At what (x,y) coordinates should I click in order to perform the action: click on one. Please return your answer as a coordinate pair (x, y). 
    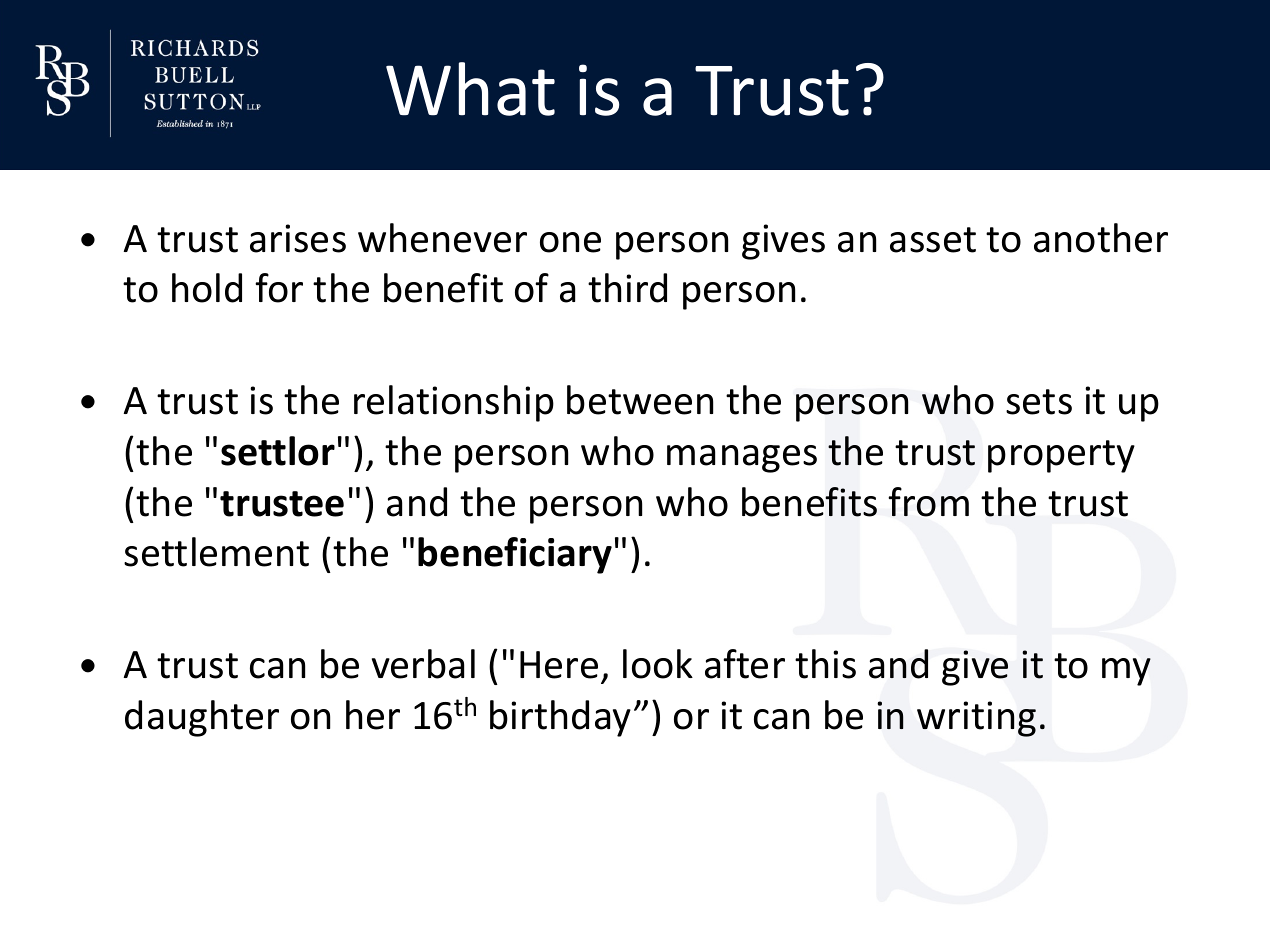
    Looking at the image, I should click on (570, 242).
